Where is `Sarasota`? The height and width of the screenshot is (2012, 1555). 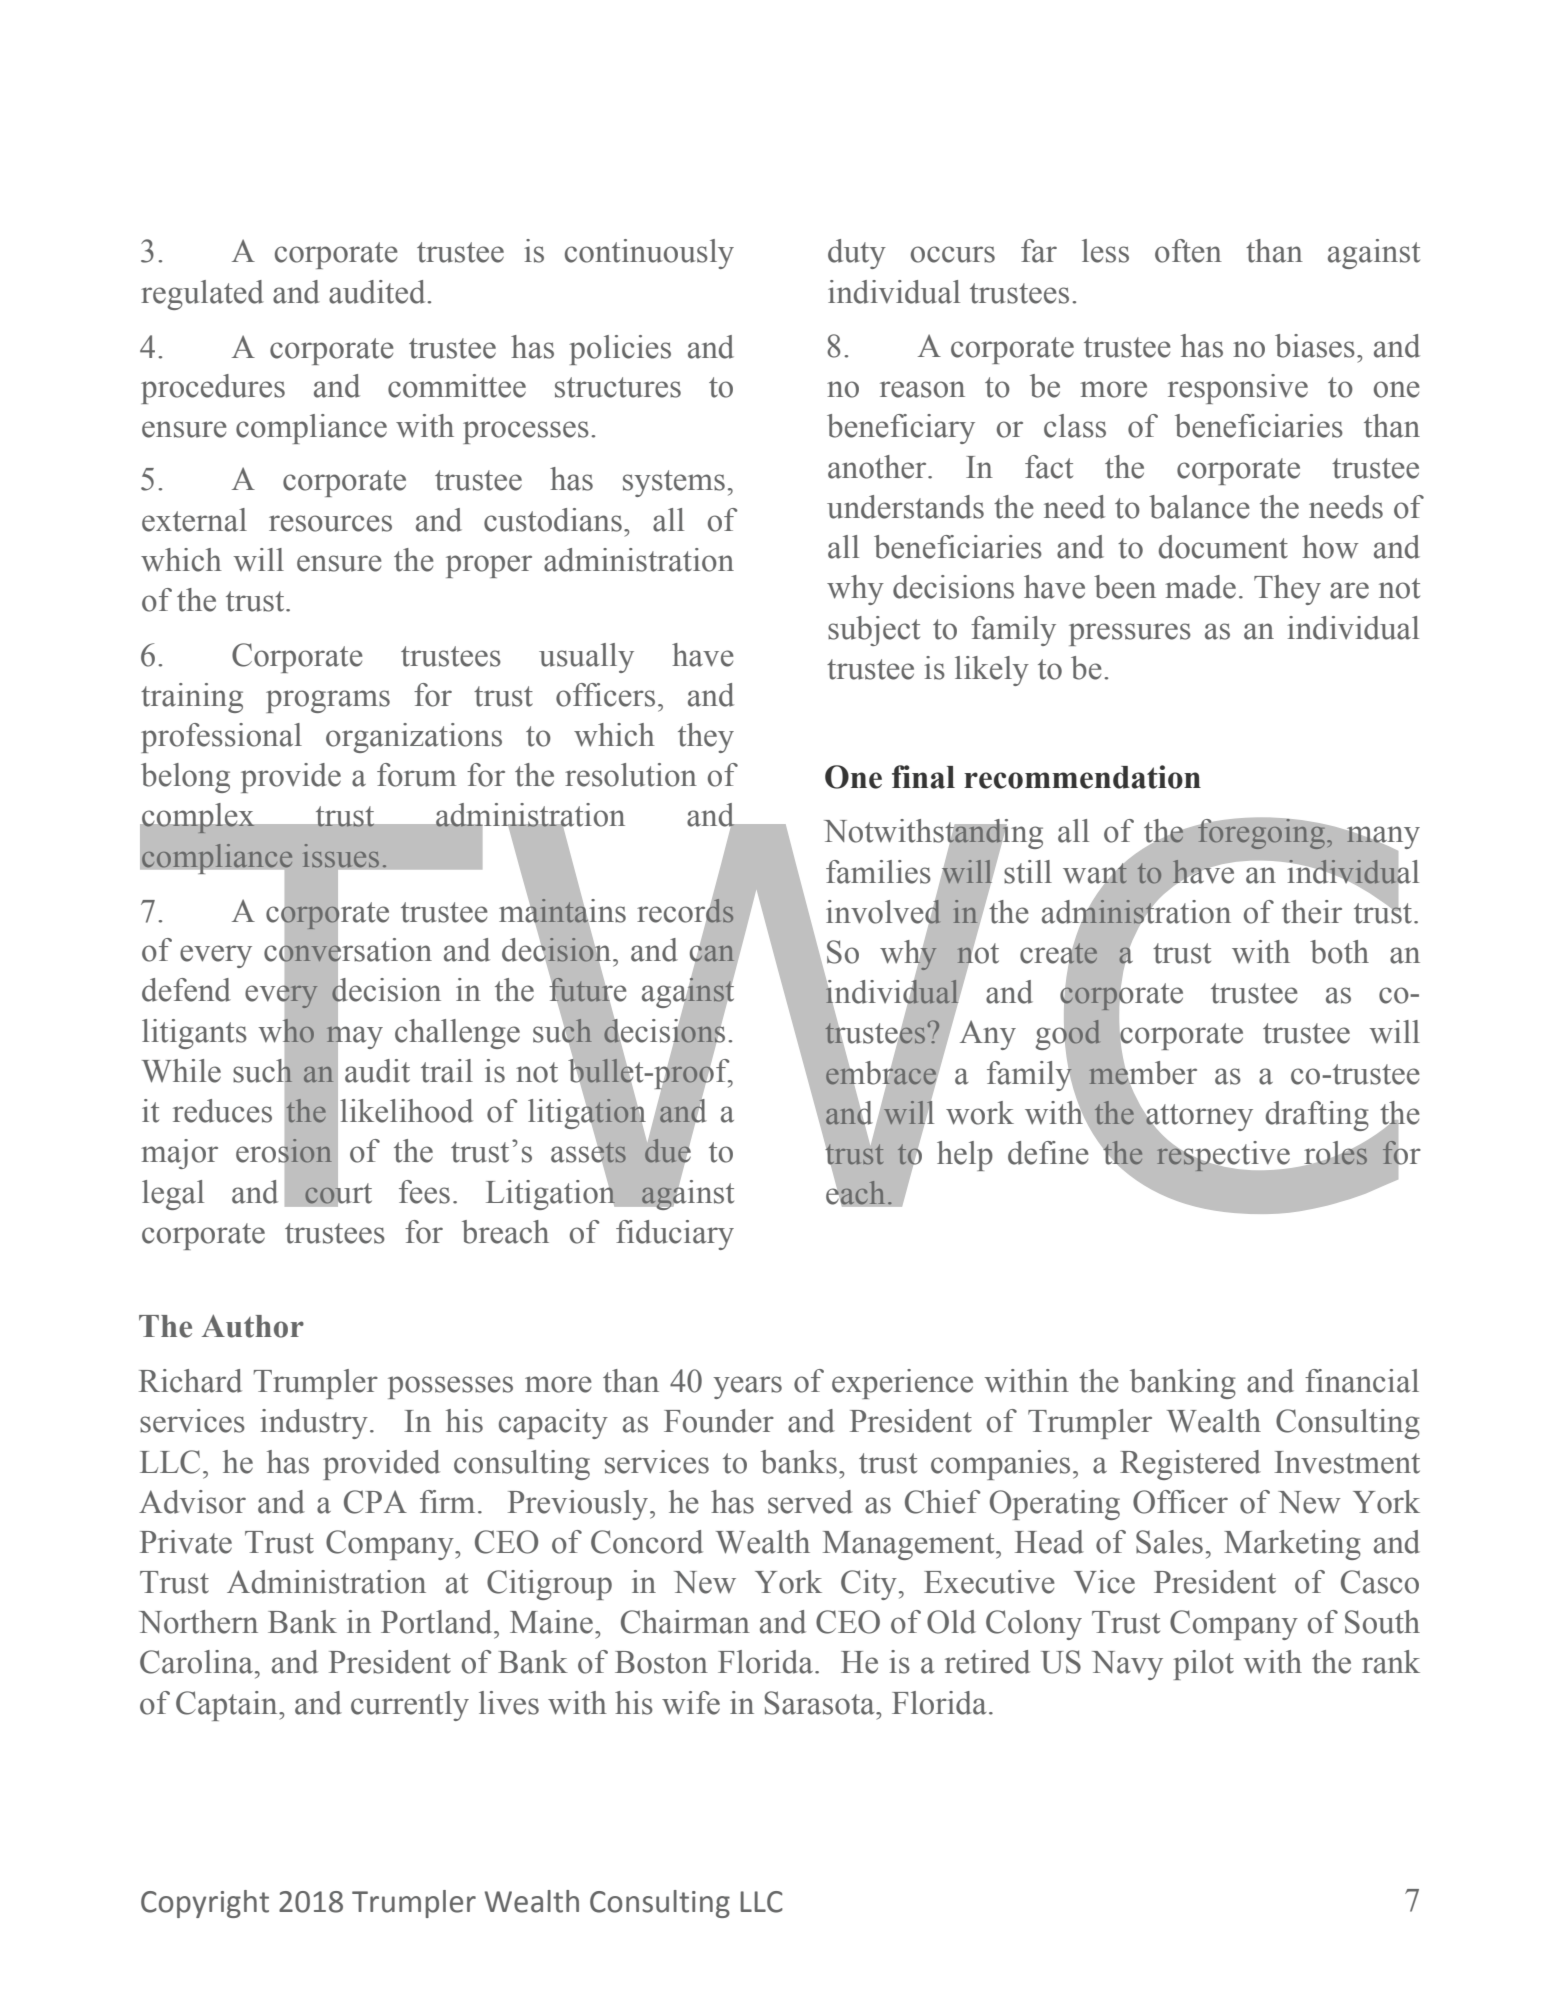 Sarasota is located at coordinates (820, 1703).
